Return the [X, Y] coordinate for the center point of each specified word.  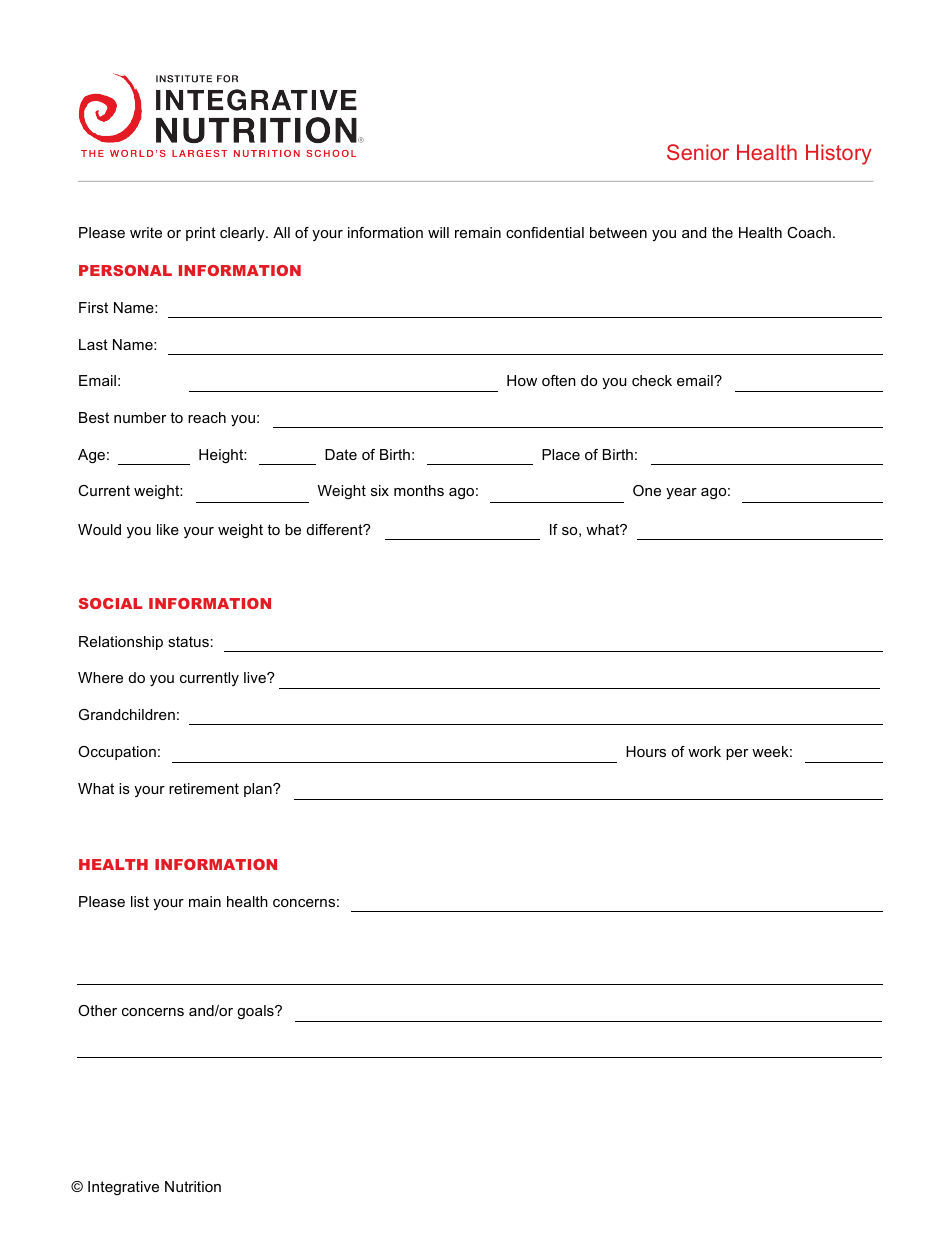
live [256, 677]
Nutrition [193, 1186]
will [438, 232]
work [704, 751]
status [188, 641]
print [201, 234]
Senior [698, 152]
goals [256, 1012]
